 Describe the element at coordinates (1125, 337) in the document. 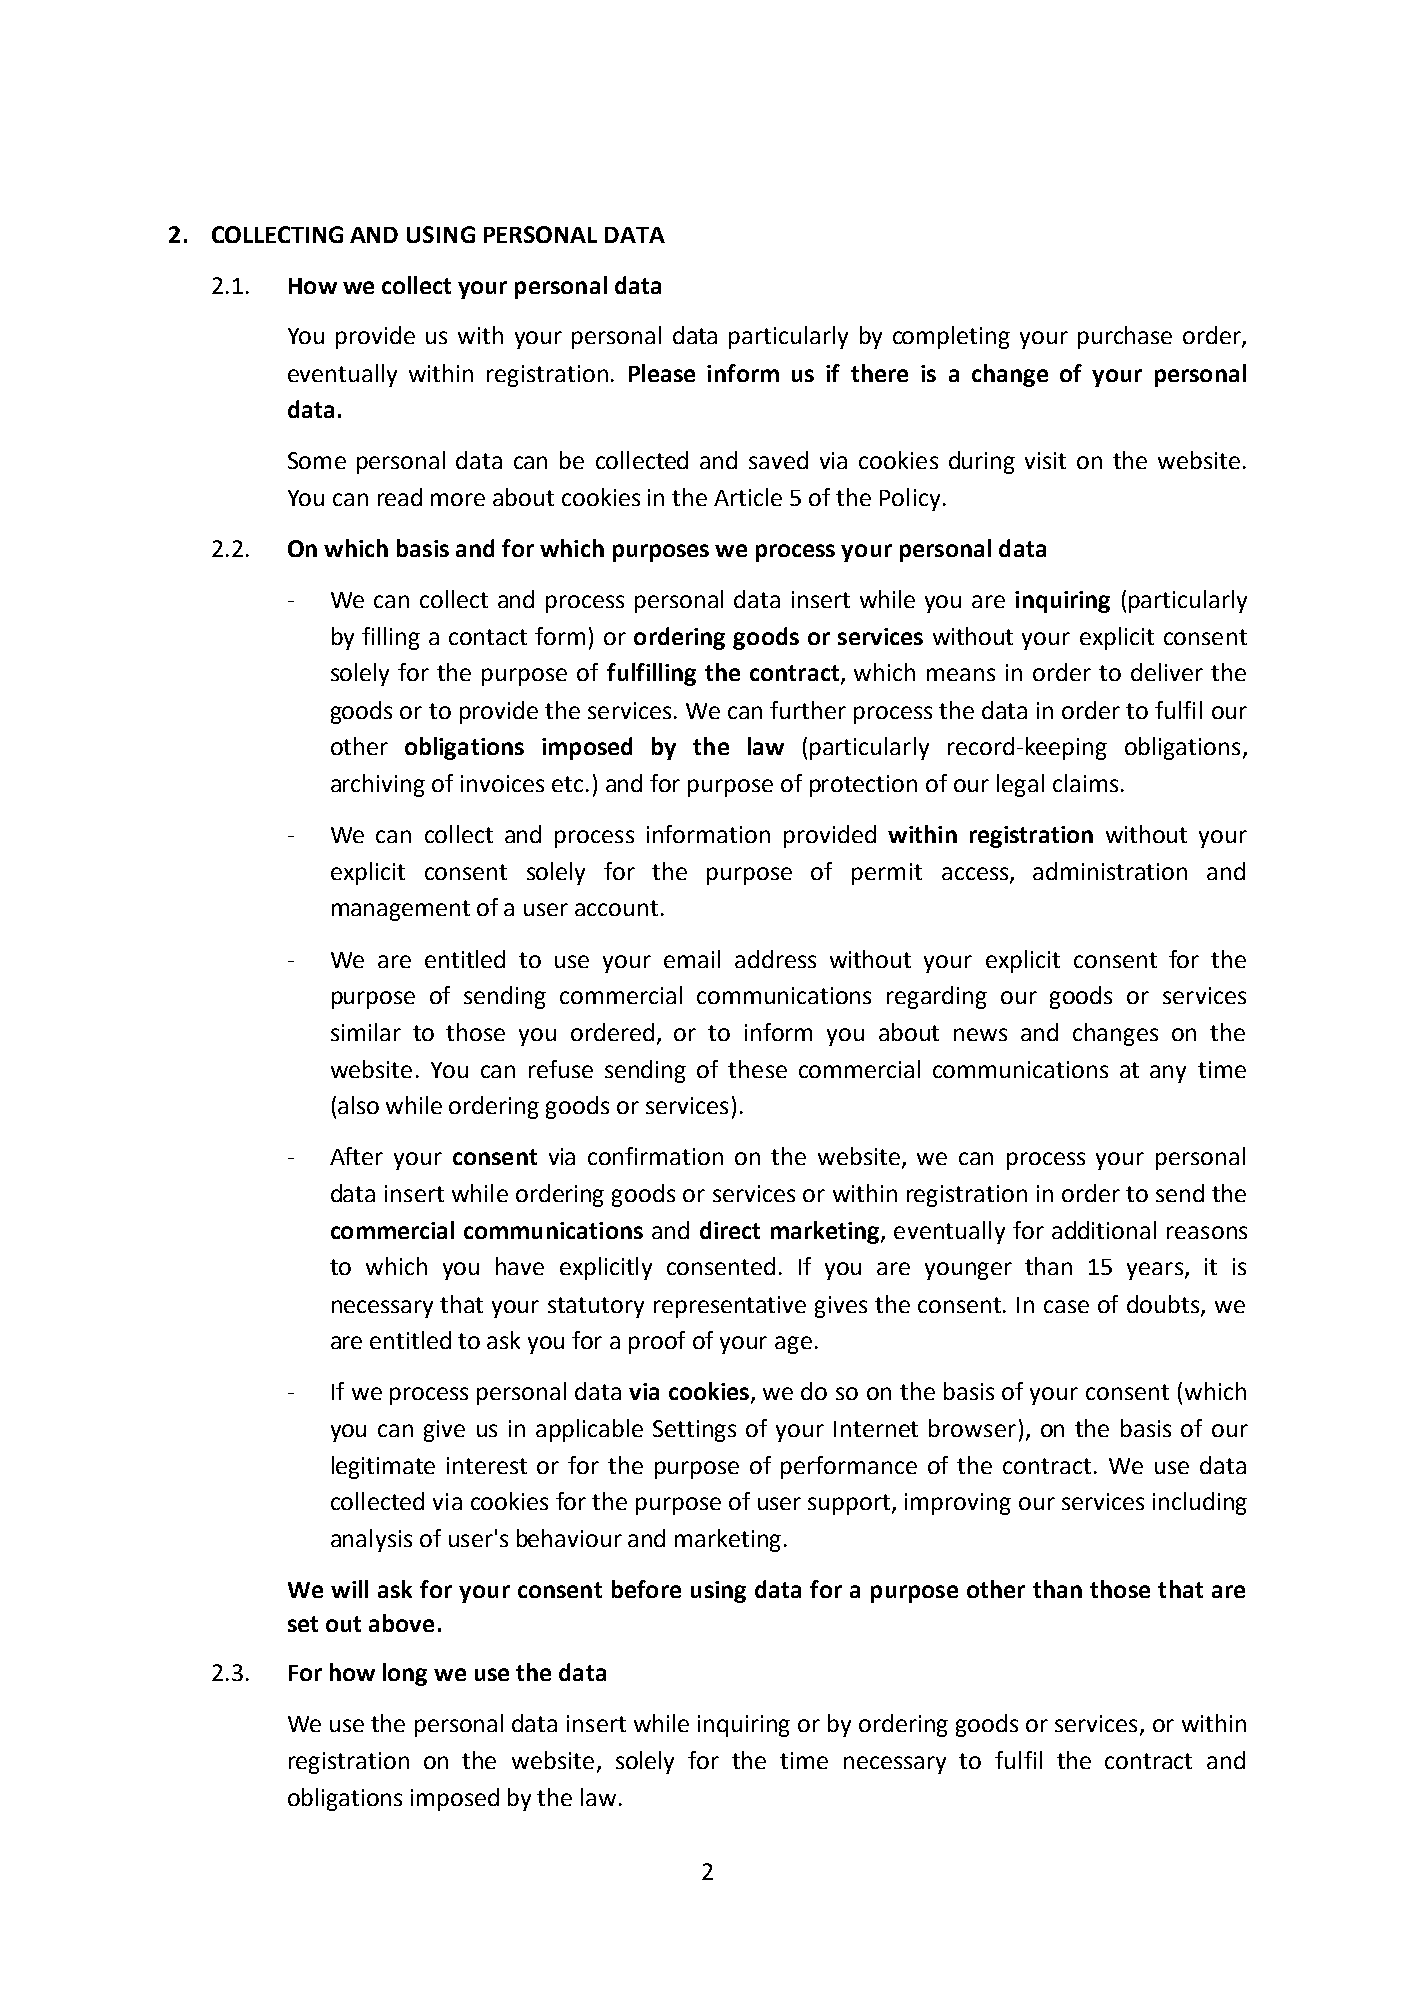

I see `purchase` at that location.
